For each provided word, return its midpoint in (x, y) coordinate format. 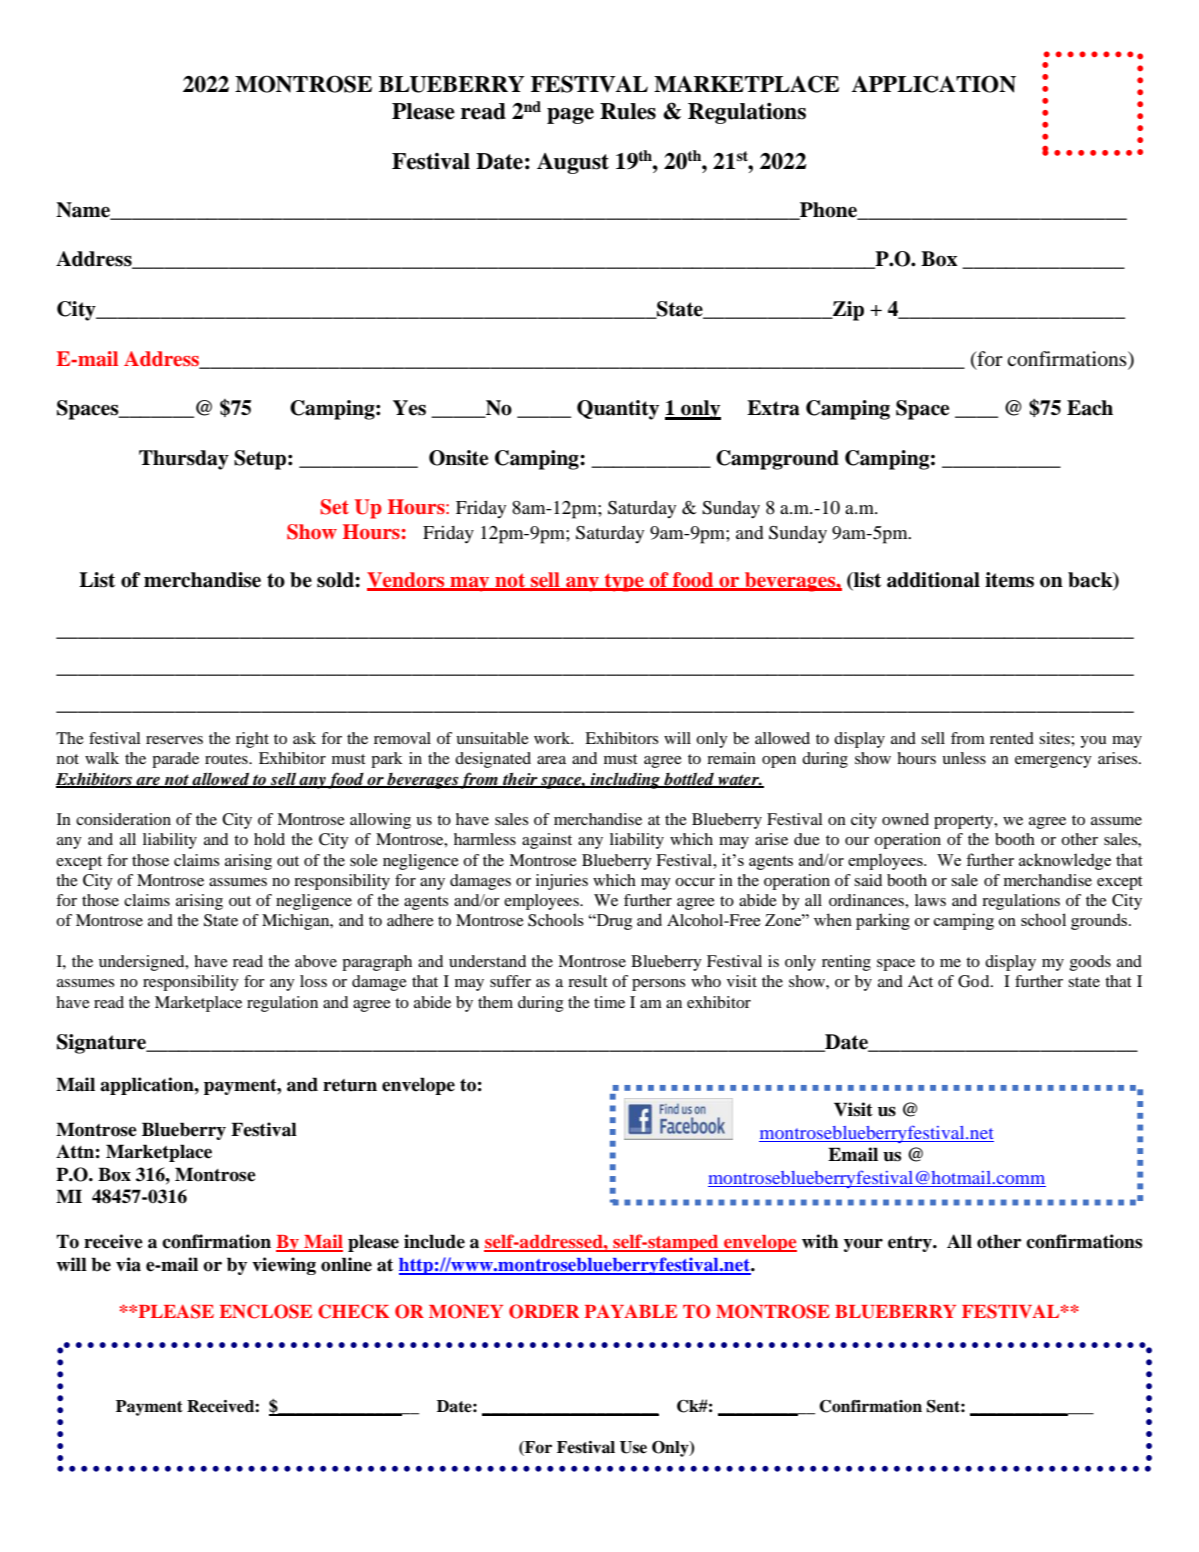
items (1009, 580)
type (624, 582)
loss (313, 981)
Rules (628, 111)
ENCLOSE (265, 1311)
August (573, 163)
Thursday (184, 460)
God (975, 981)
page (570, 116)
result (588, 981)
